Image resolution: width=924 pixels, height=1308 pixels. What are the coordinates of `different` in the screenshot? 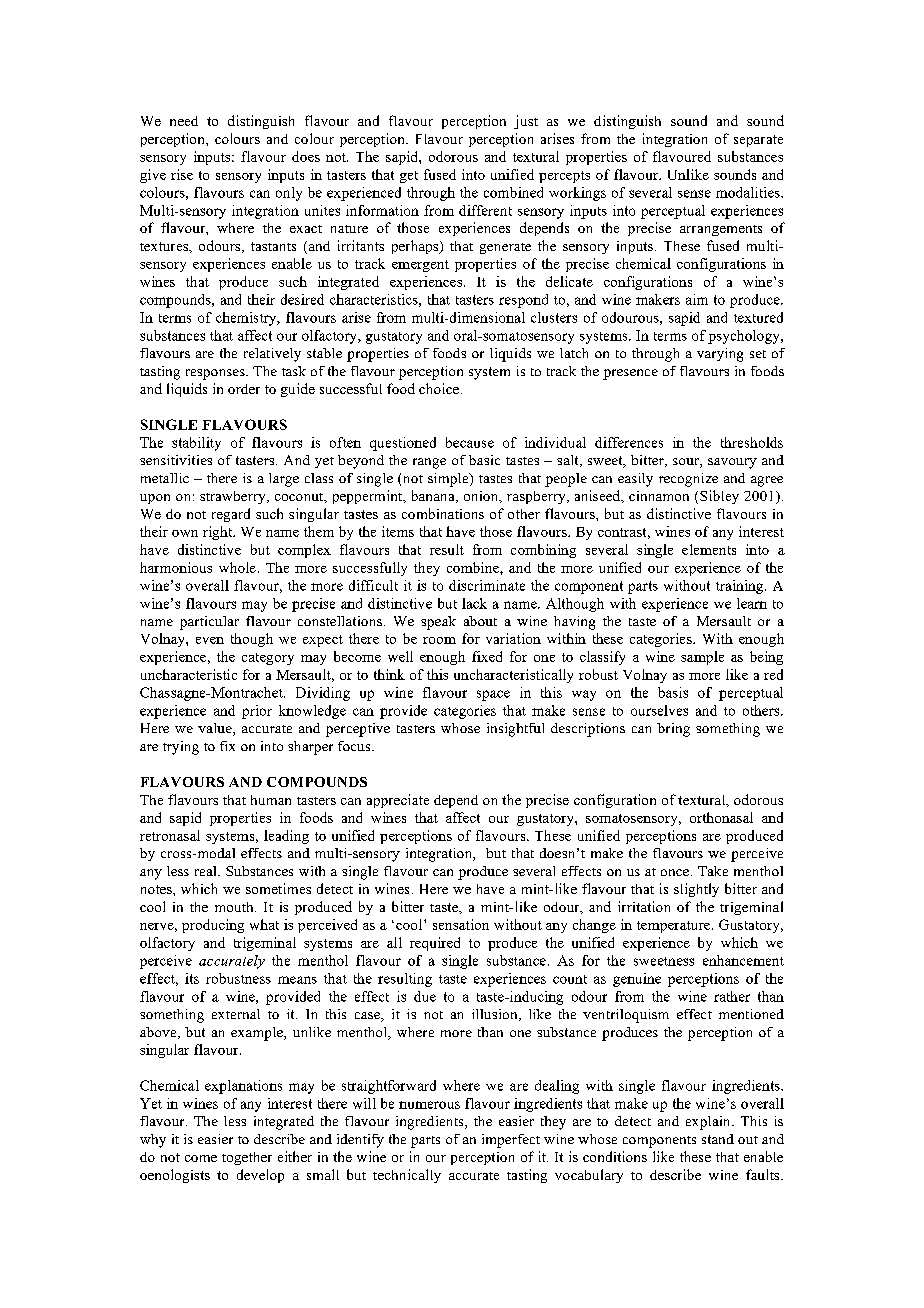 It's located at (485, 210).
